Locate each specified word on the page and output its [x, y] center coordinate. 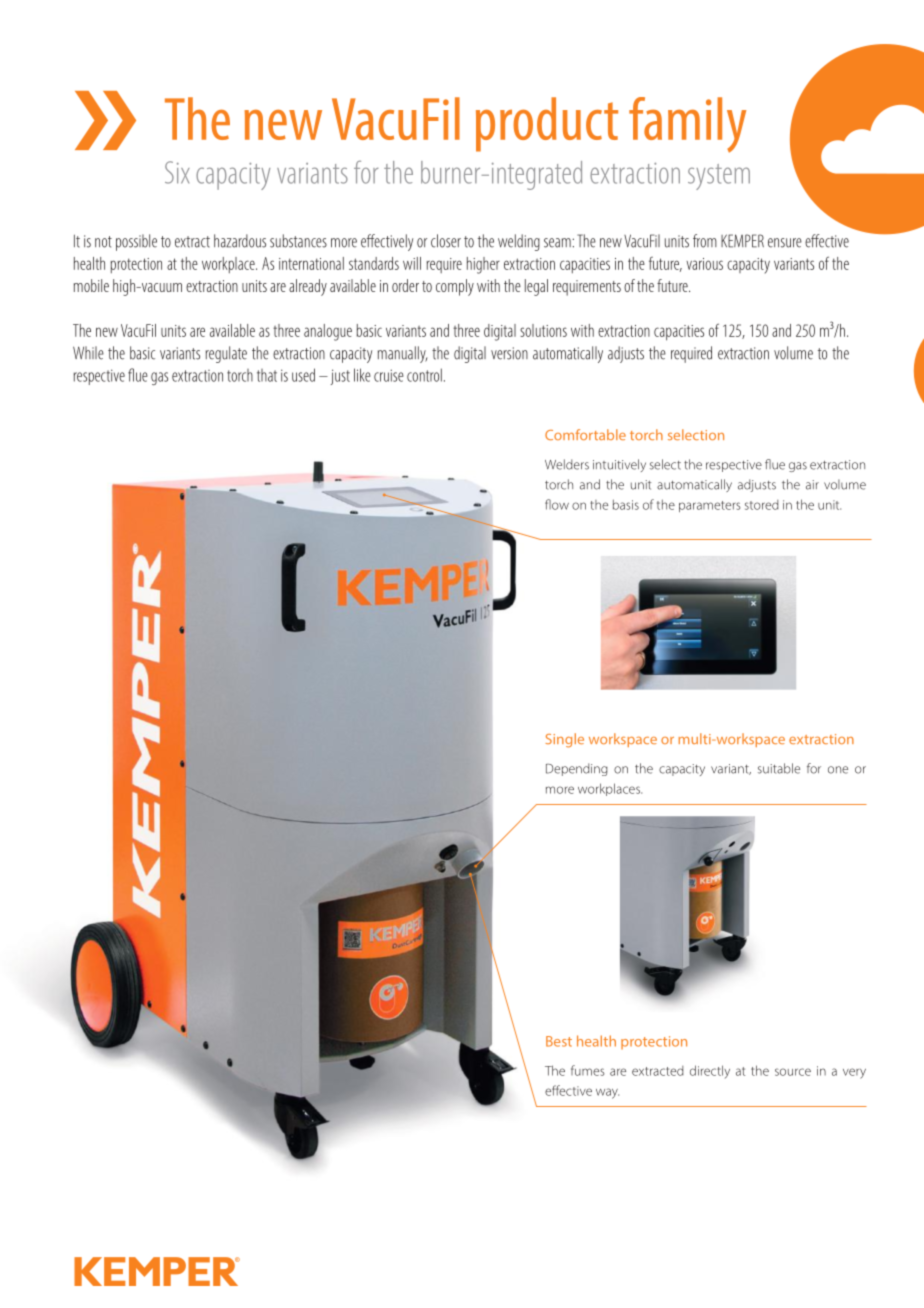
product [547, 124]
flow [557, 504]
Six [177, 172]
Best [559, 1041]
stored [762, 505]
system [719, 177]
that [267, 375]
